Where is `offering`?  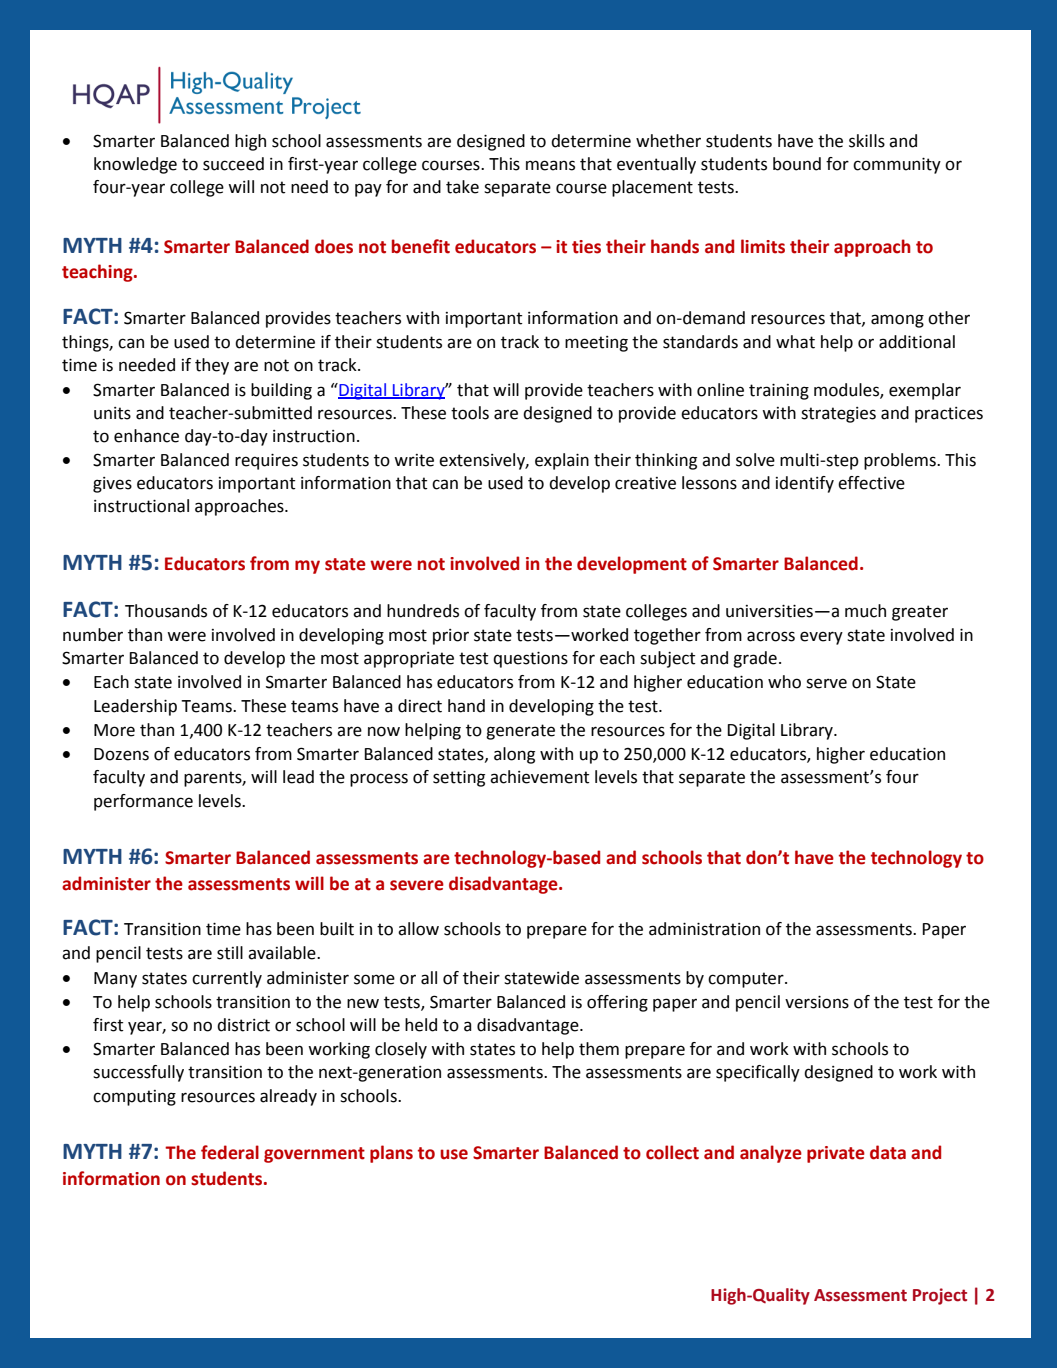
offering is located at coordinates (617, 1003).
